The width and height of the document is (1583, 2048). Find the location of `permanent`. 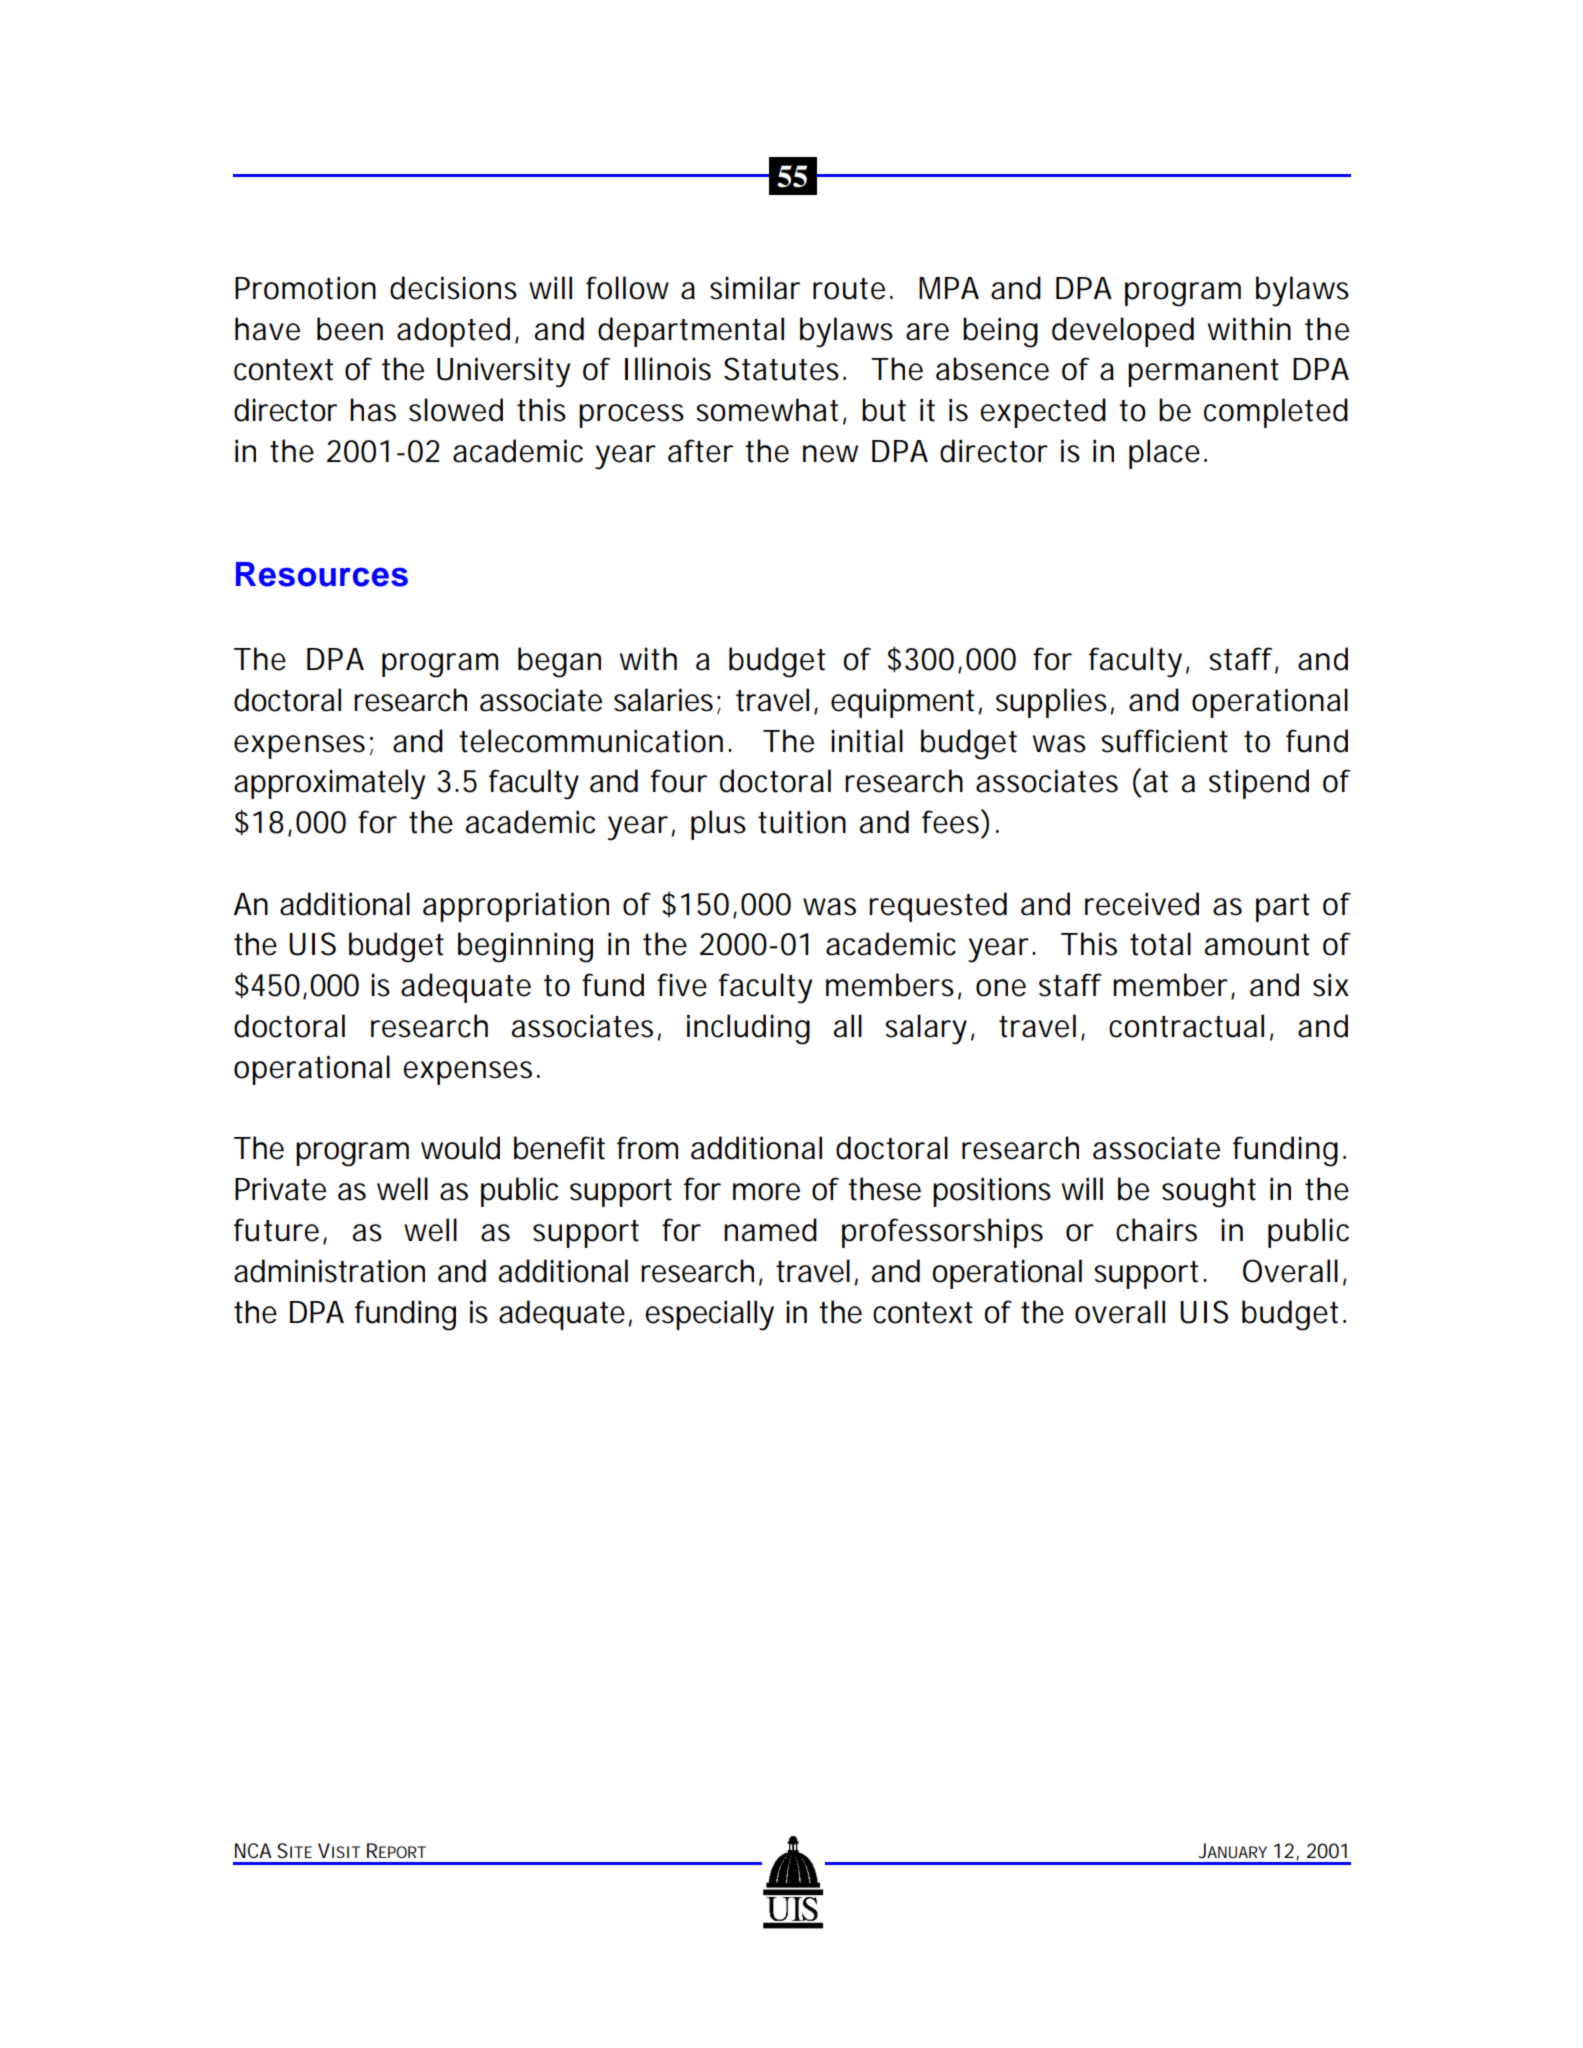

permanent is located at coordinates (1203, 373).
